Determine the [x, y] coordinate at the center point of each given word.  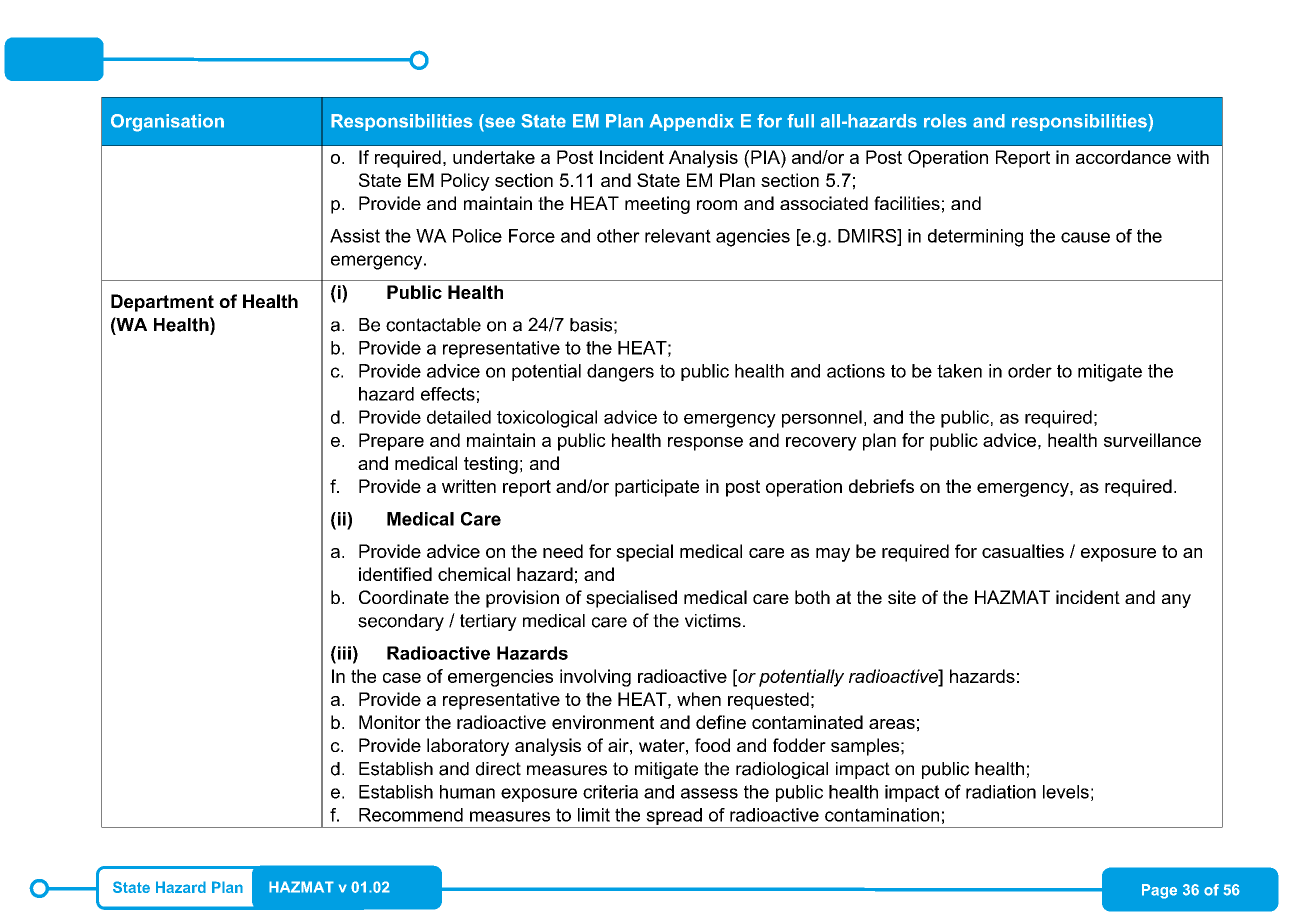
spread [674, 818]
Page [1159, 891]
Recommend [411, 815]
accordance [1123, 157]
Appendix [692, 122]
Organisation [167, 123]
